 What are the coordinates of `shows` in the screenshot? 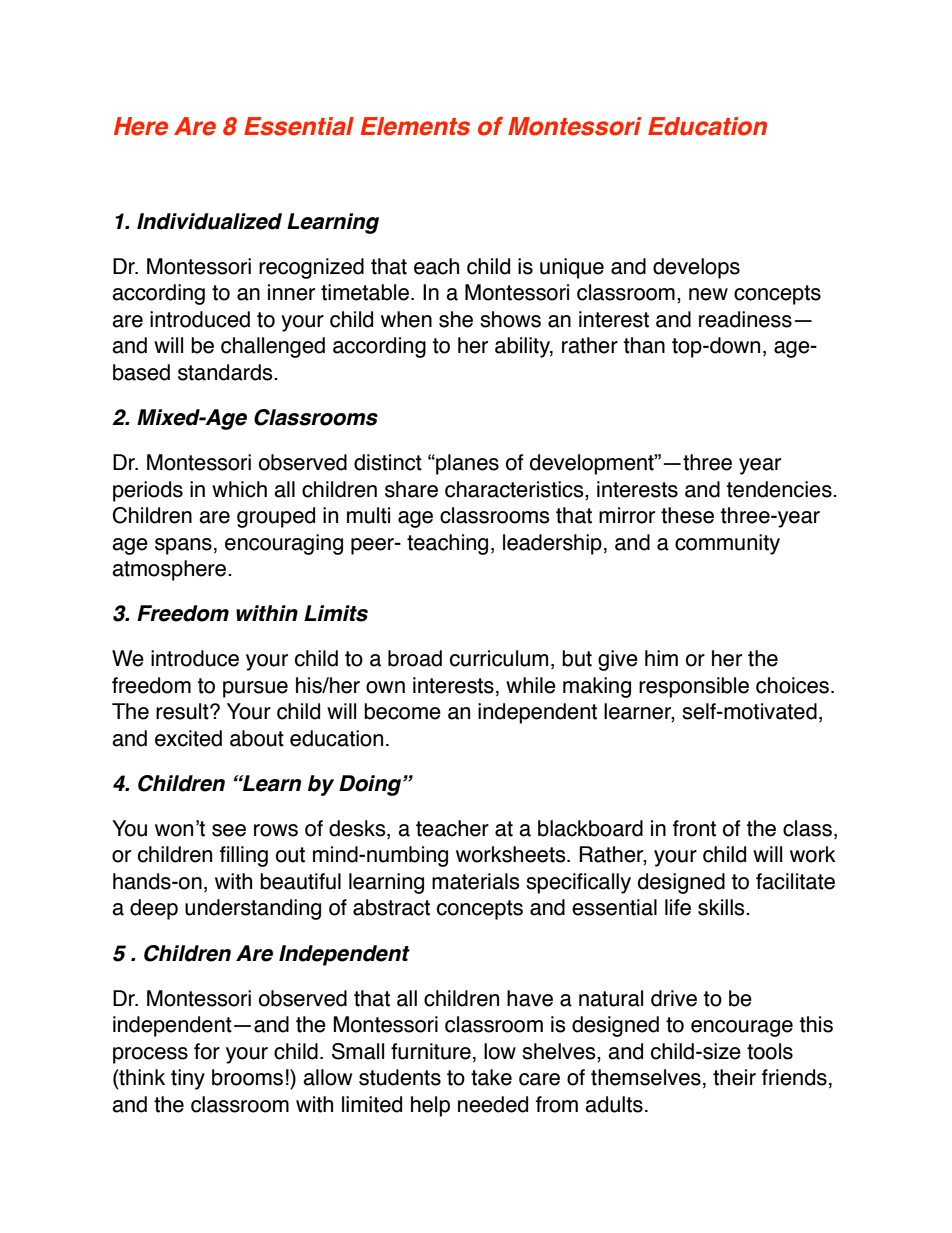 It's located at (510, 319).
